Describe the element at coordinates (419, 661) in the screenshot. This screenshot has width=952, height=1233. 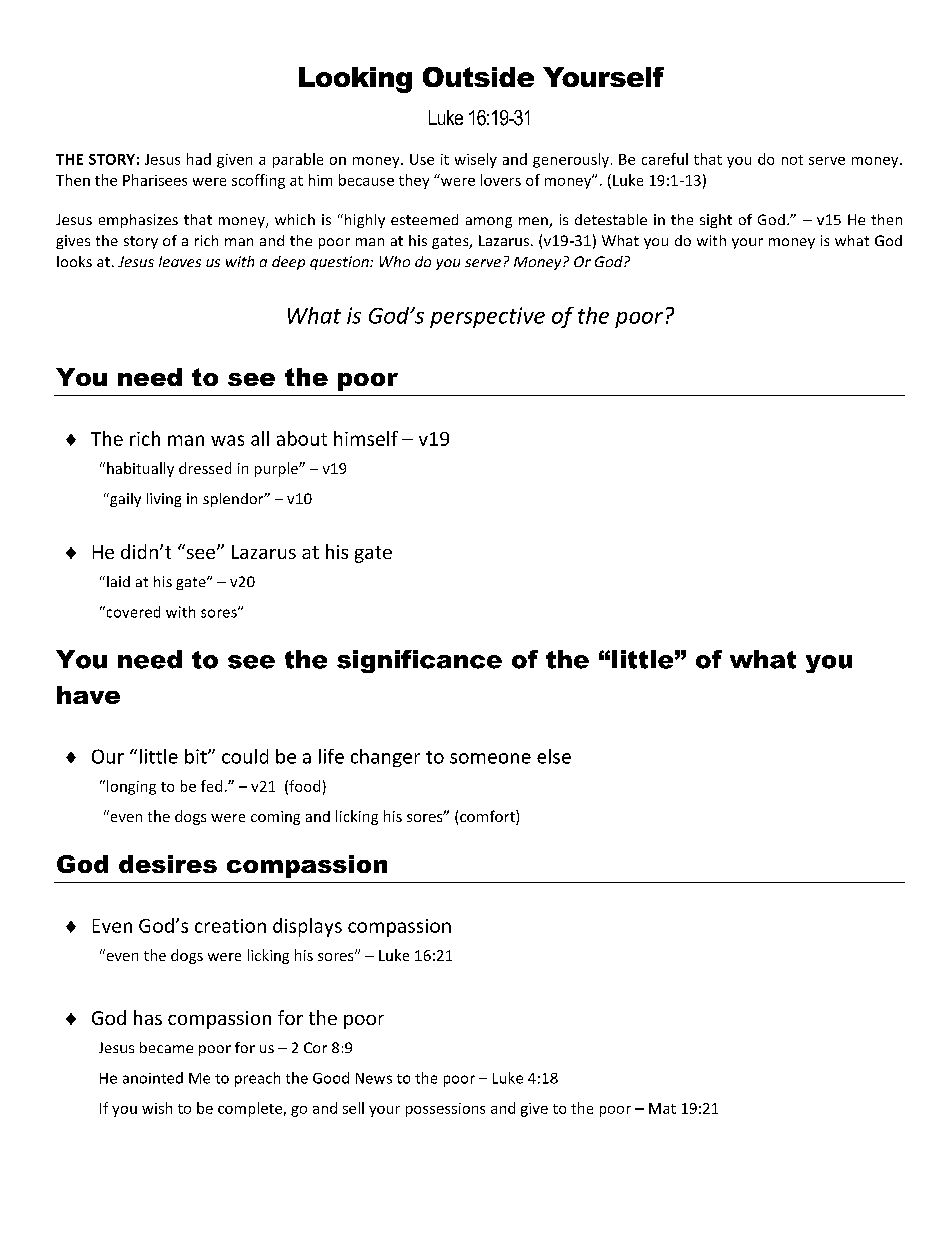
I see `significance` at that location.
